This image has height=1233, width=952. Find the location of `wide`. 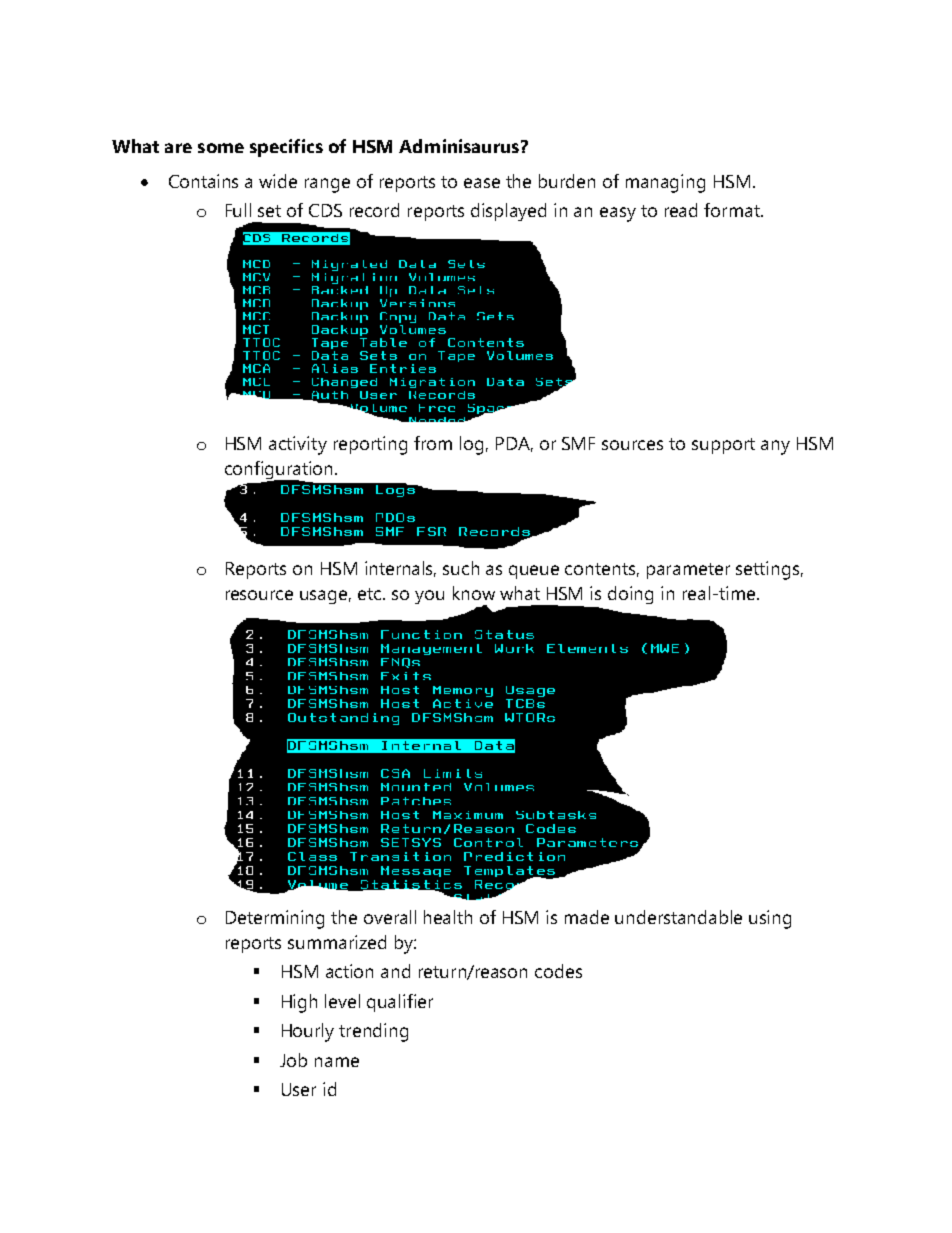

wide is located at coordinates (278, 181).
